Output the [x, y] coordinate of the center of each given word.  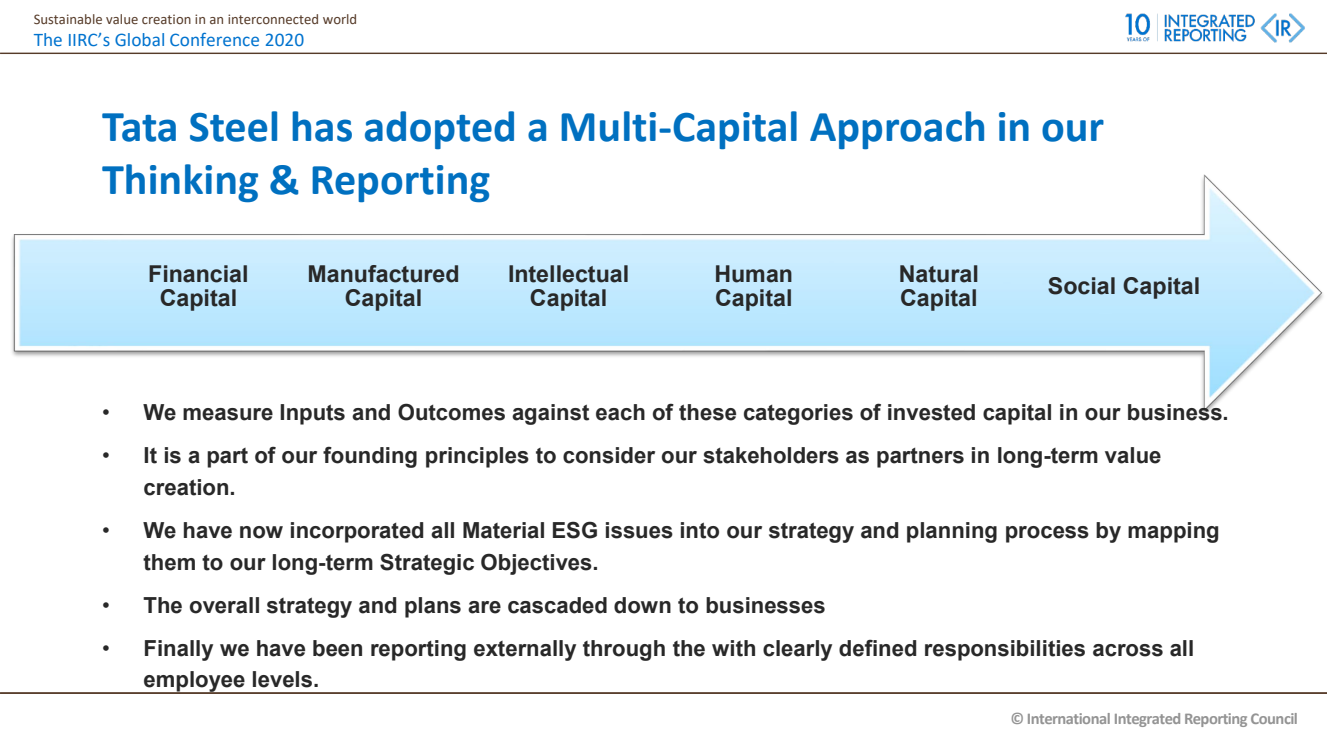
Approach [897, 130]
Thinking [180, 183]
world [339, 19]
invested [931, 412]
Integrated [1147, 720]
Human [754, 274]
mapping [1173, 532]
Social [1081, 286]
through [624, 650]
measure [228, 414]
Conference [214, 39]
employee [194, 682]
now [261, 532]
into [700, 530]
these [707, 412]
